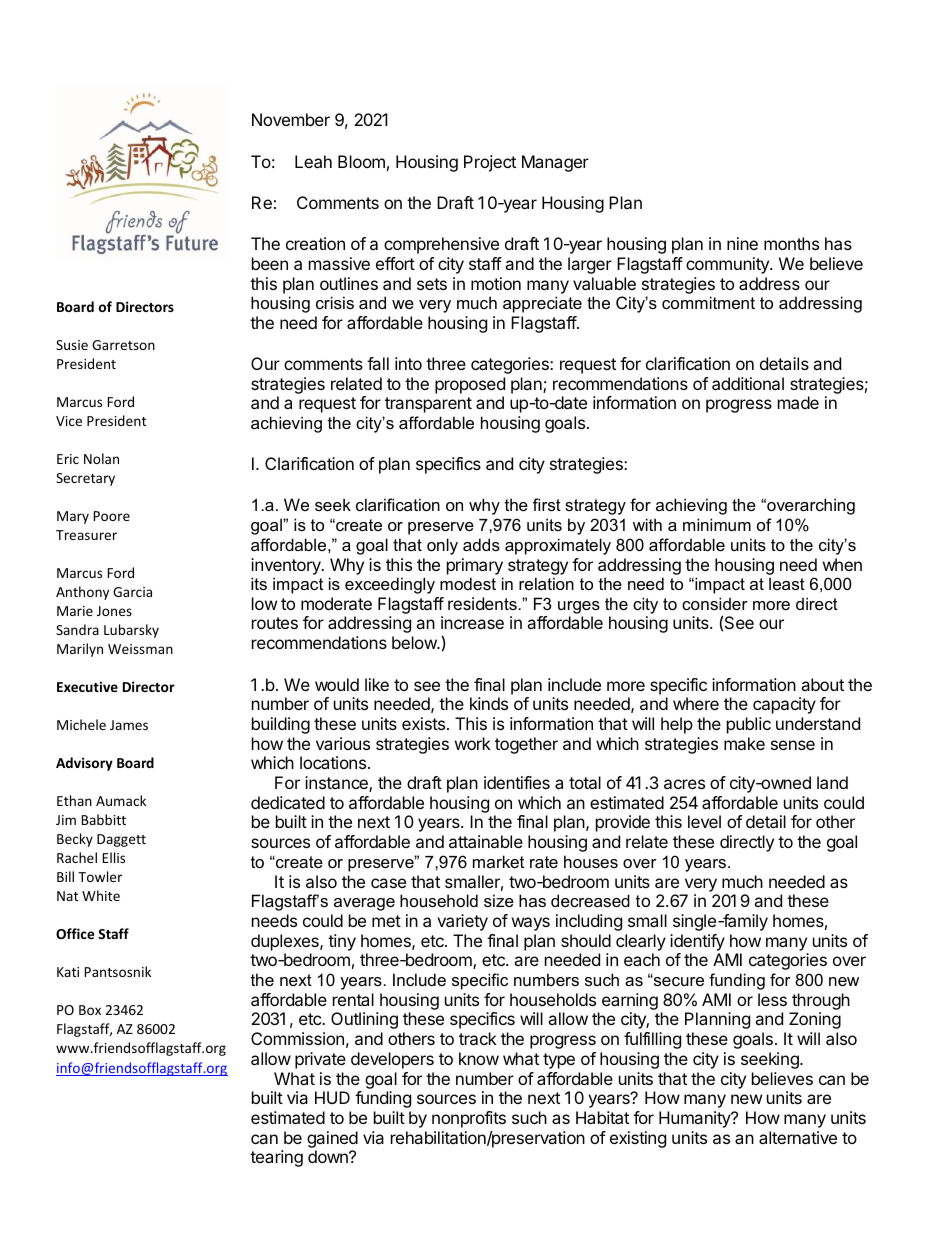 The image size is (952, 1233). What do you see at coordinates (704, 821) in the screenshot?
I see `level` at bounding box center [704, 821].
